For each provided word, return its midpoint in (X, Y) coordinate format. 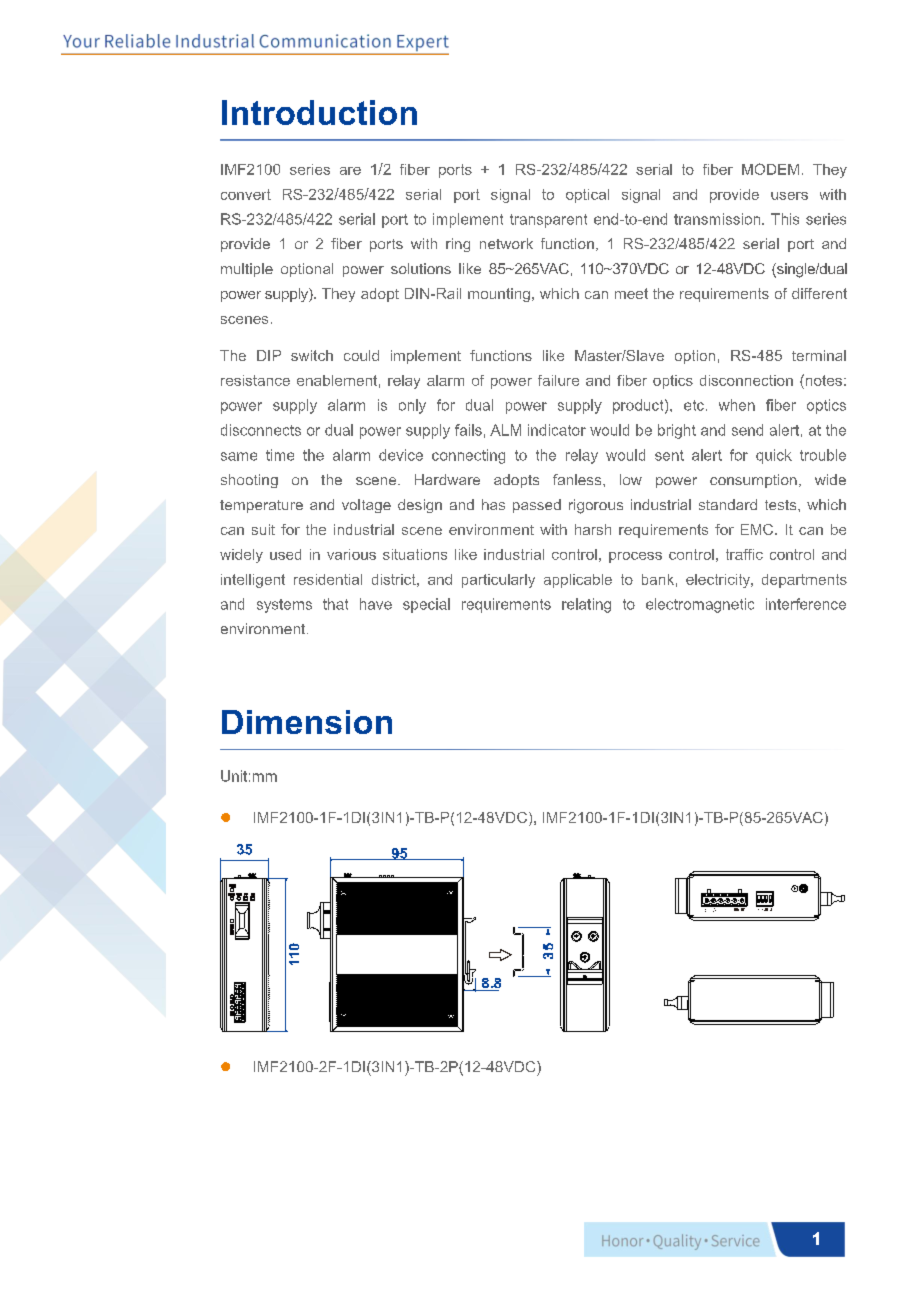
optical (587, 196)
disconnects (261, 430)
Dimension (307, 722)
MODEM (770, 169)
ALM (505, 430)
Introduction (319, 112)
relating (586, 605)
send (747, 430)
